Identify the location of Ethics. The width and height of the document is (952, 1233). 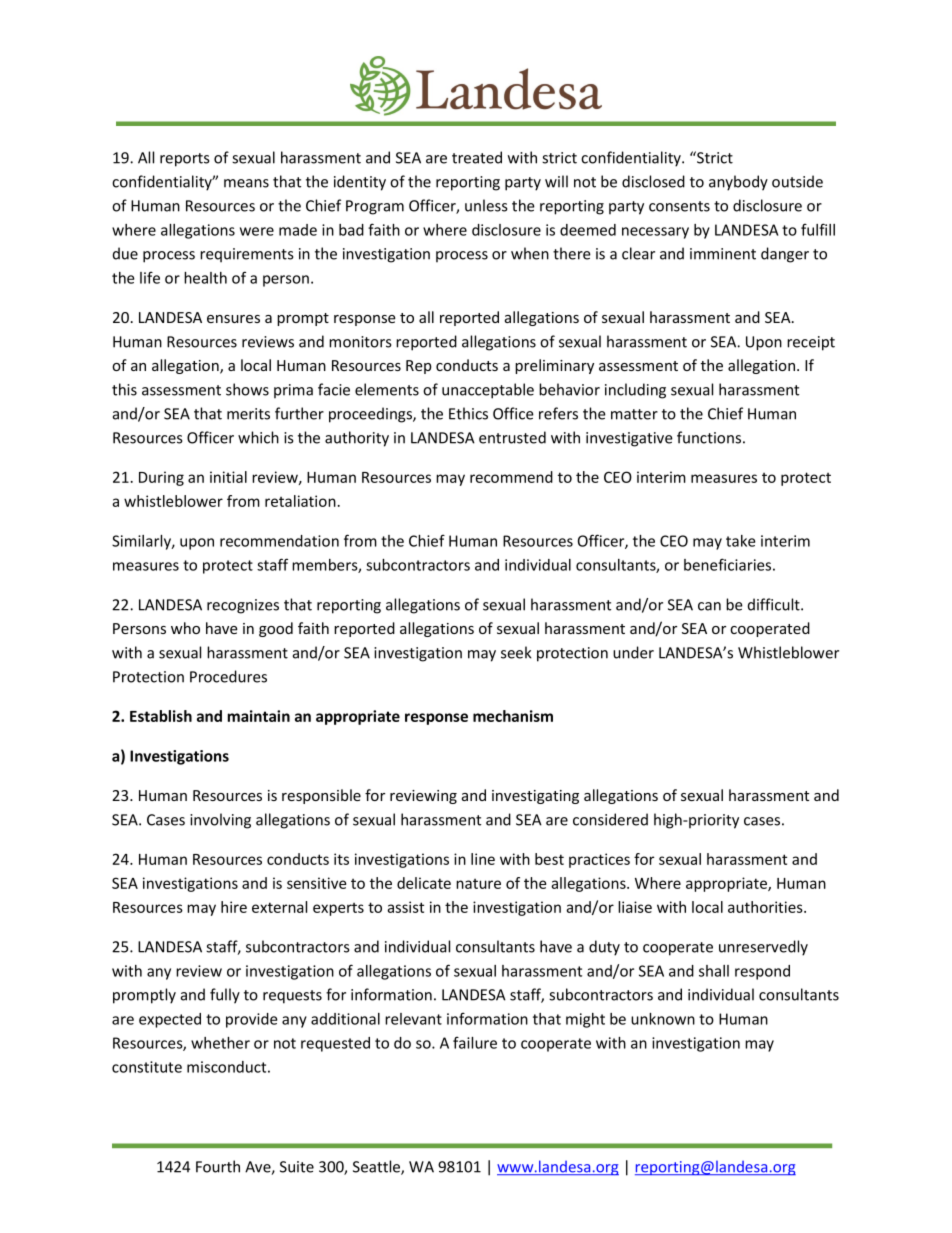
(468, 413).
